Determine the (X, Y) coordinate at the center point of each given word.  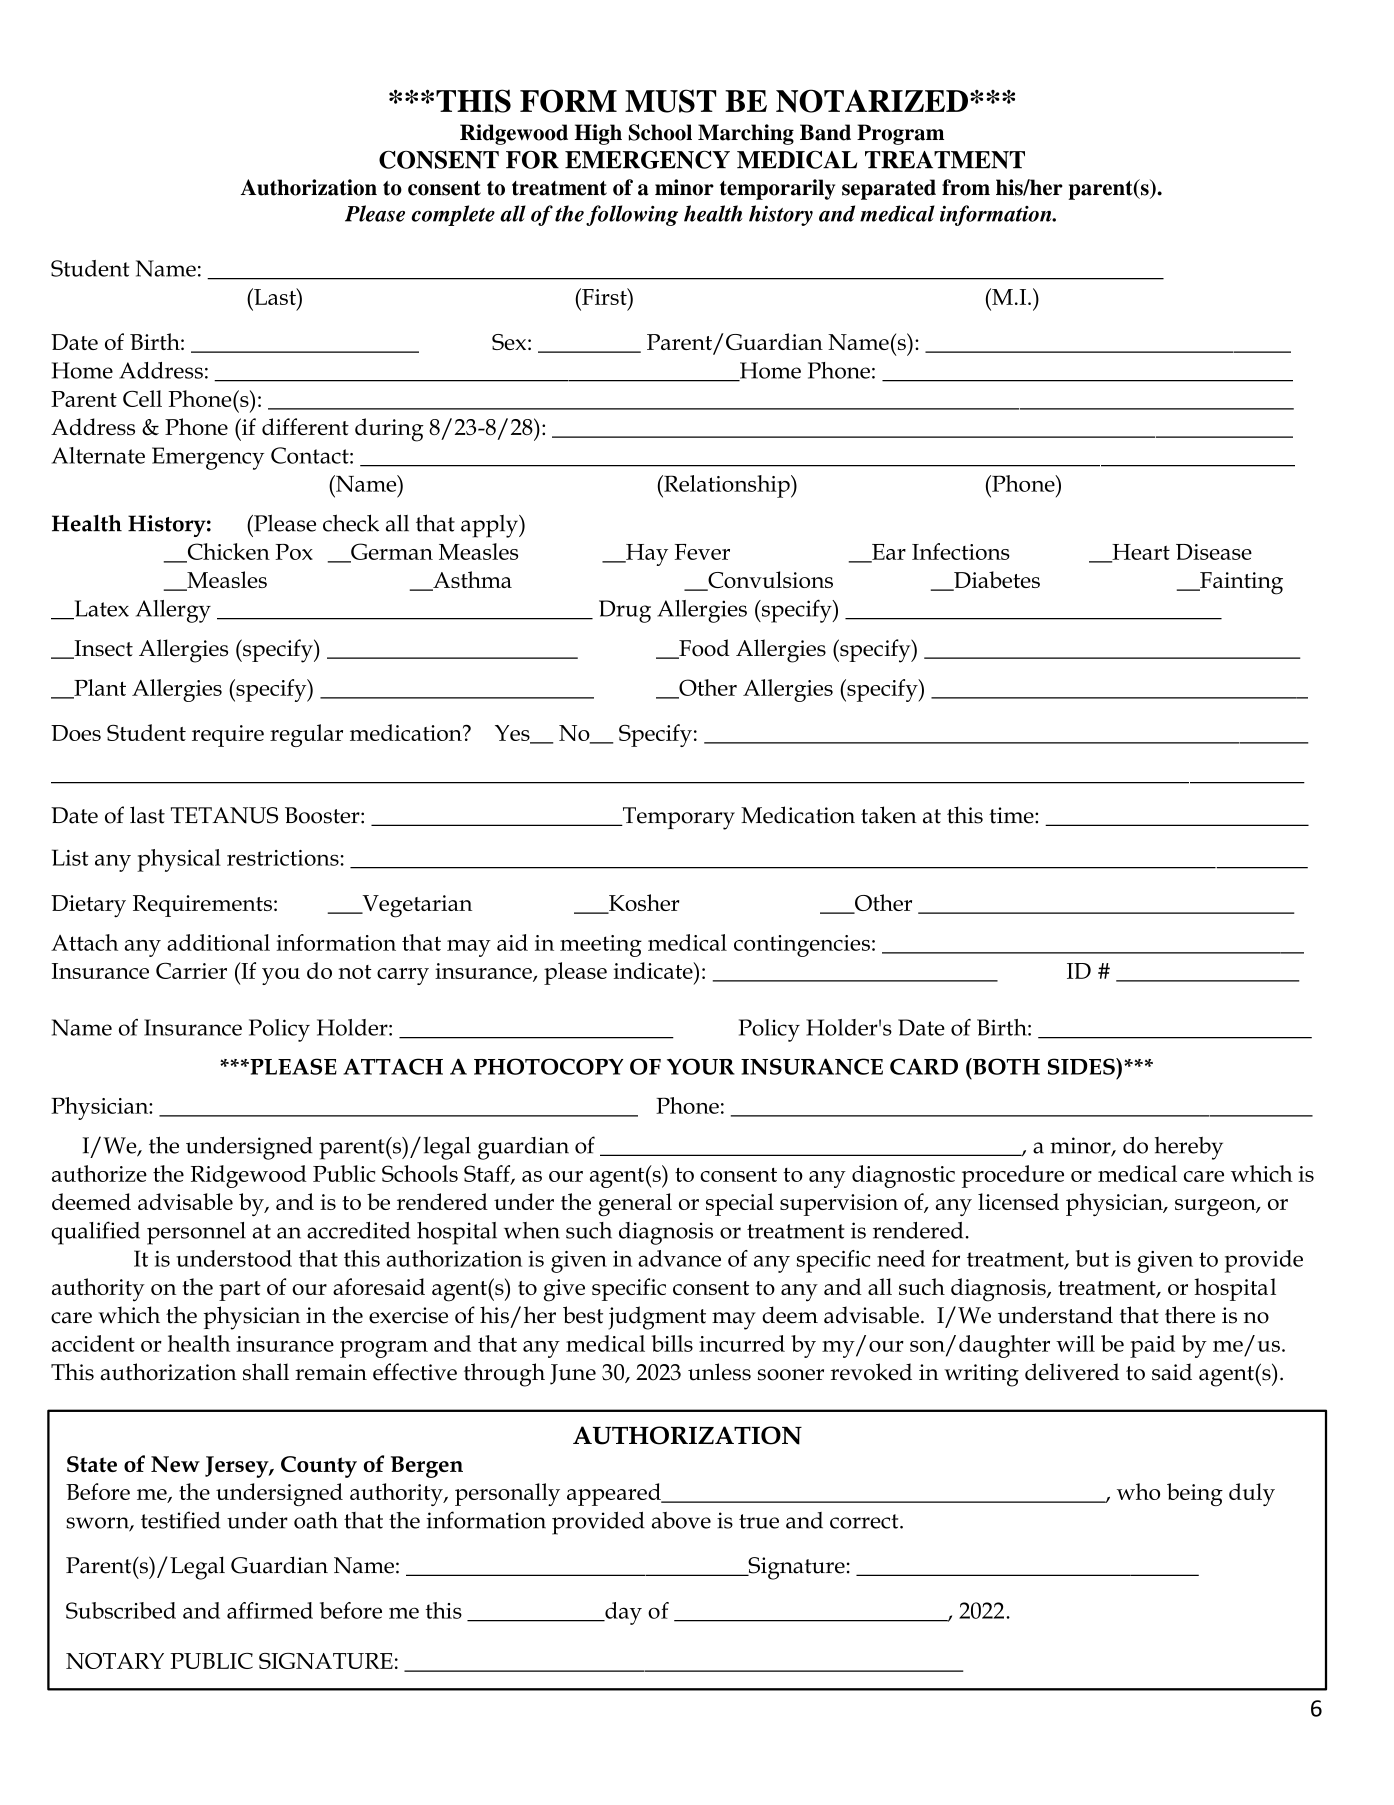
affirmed (270, 1610)
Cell (142, 398)
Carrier (191, 970)
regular (306, 735)
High (598, 134)
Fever (702, 552)
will (1075, 1343)
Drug (625, 611)
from (966, 187)
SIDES (1082, 1066)
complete (453, 215)
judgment (657, 1318)
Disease (1214, 552)
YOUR (701, 1066)
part (240, 1291)
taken (889, 815)
